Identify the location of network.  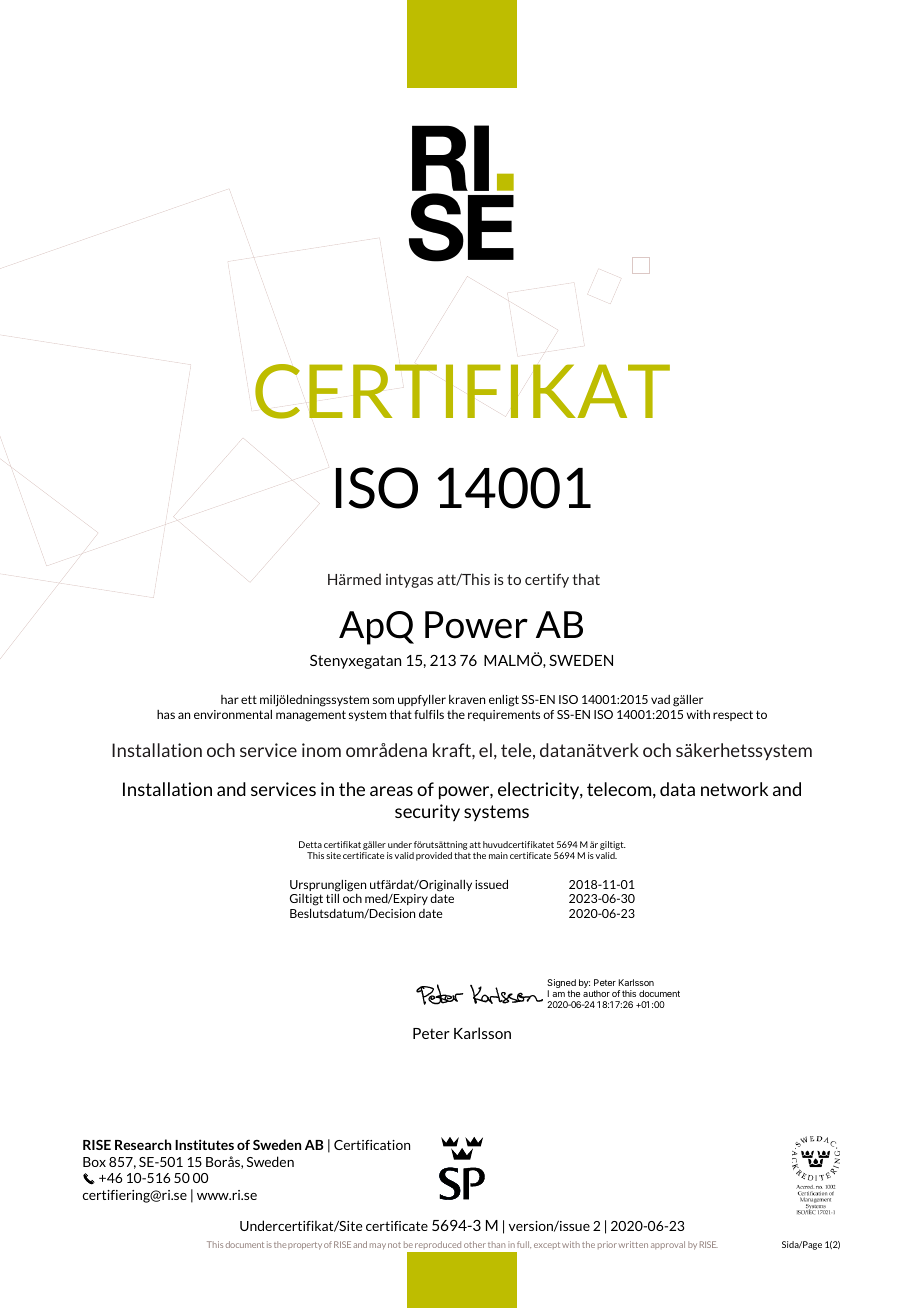
(734, 789).
